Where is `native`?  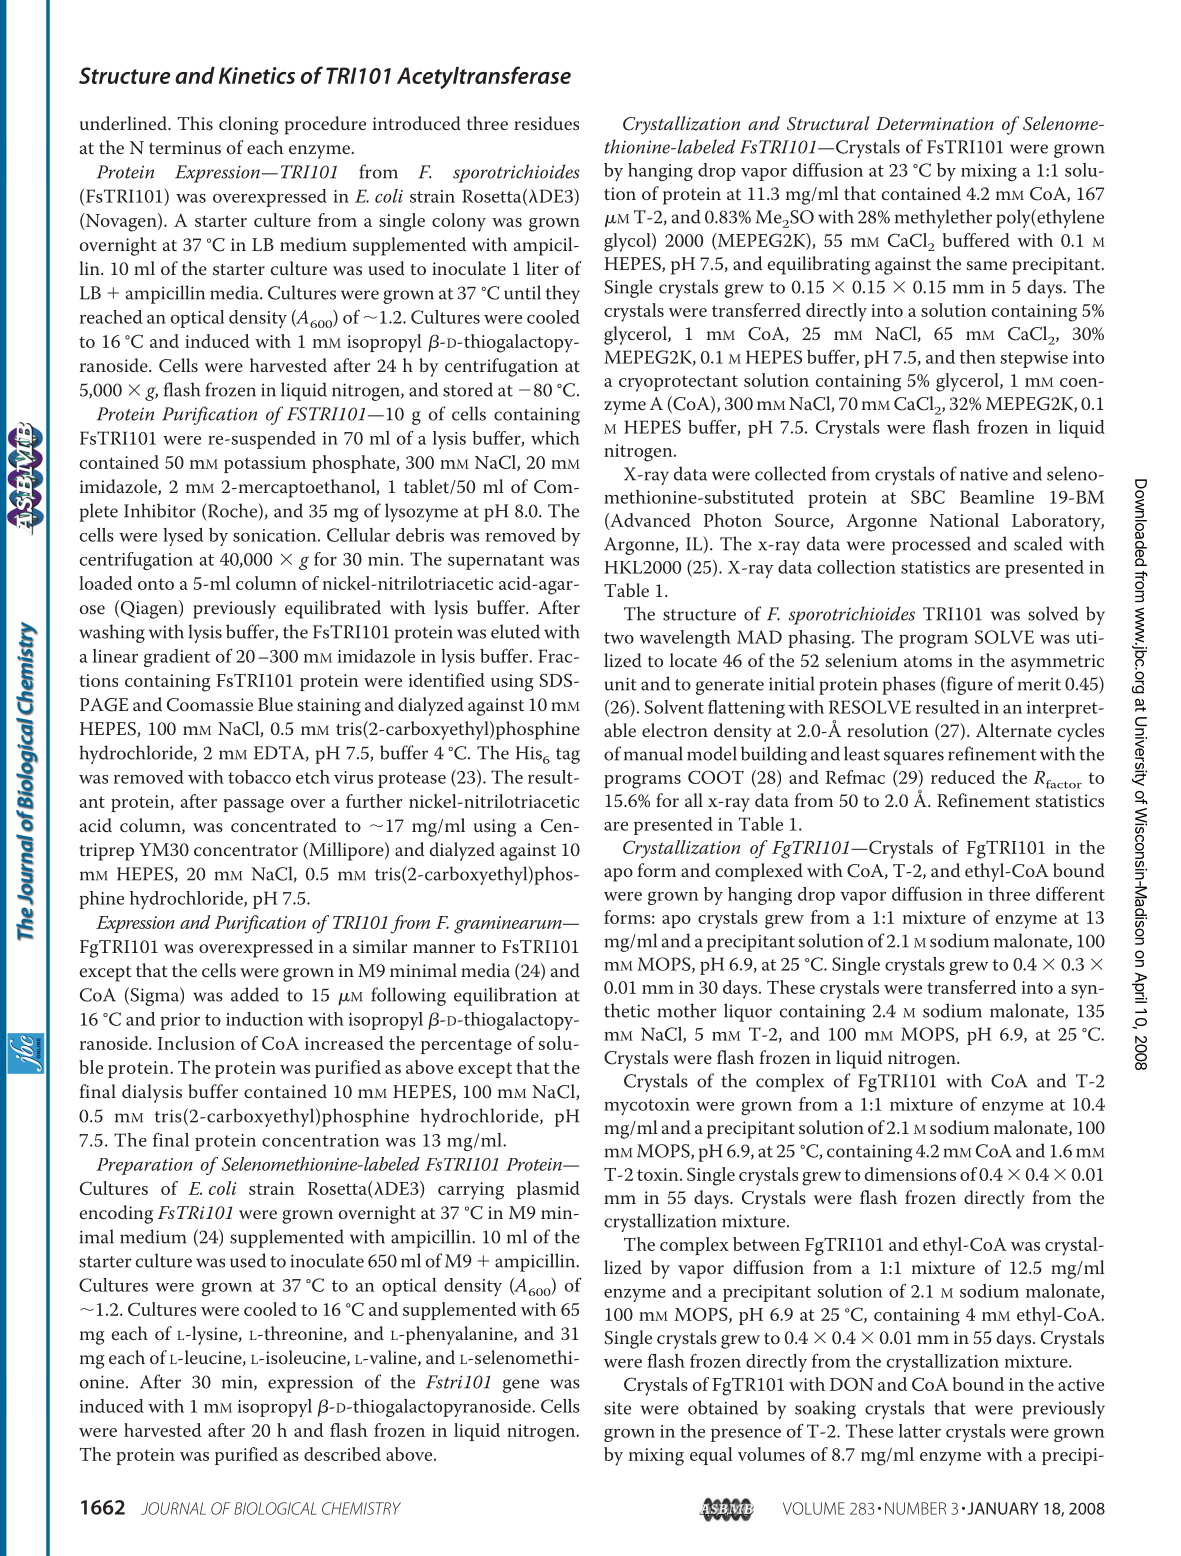 native is located at coordinates (984, 474).
